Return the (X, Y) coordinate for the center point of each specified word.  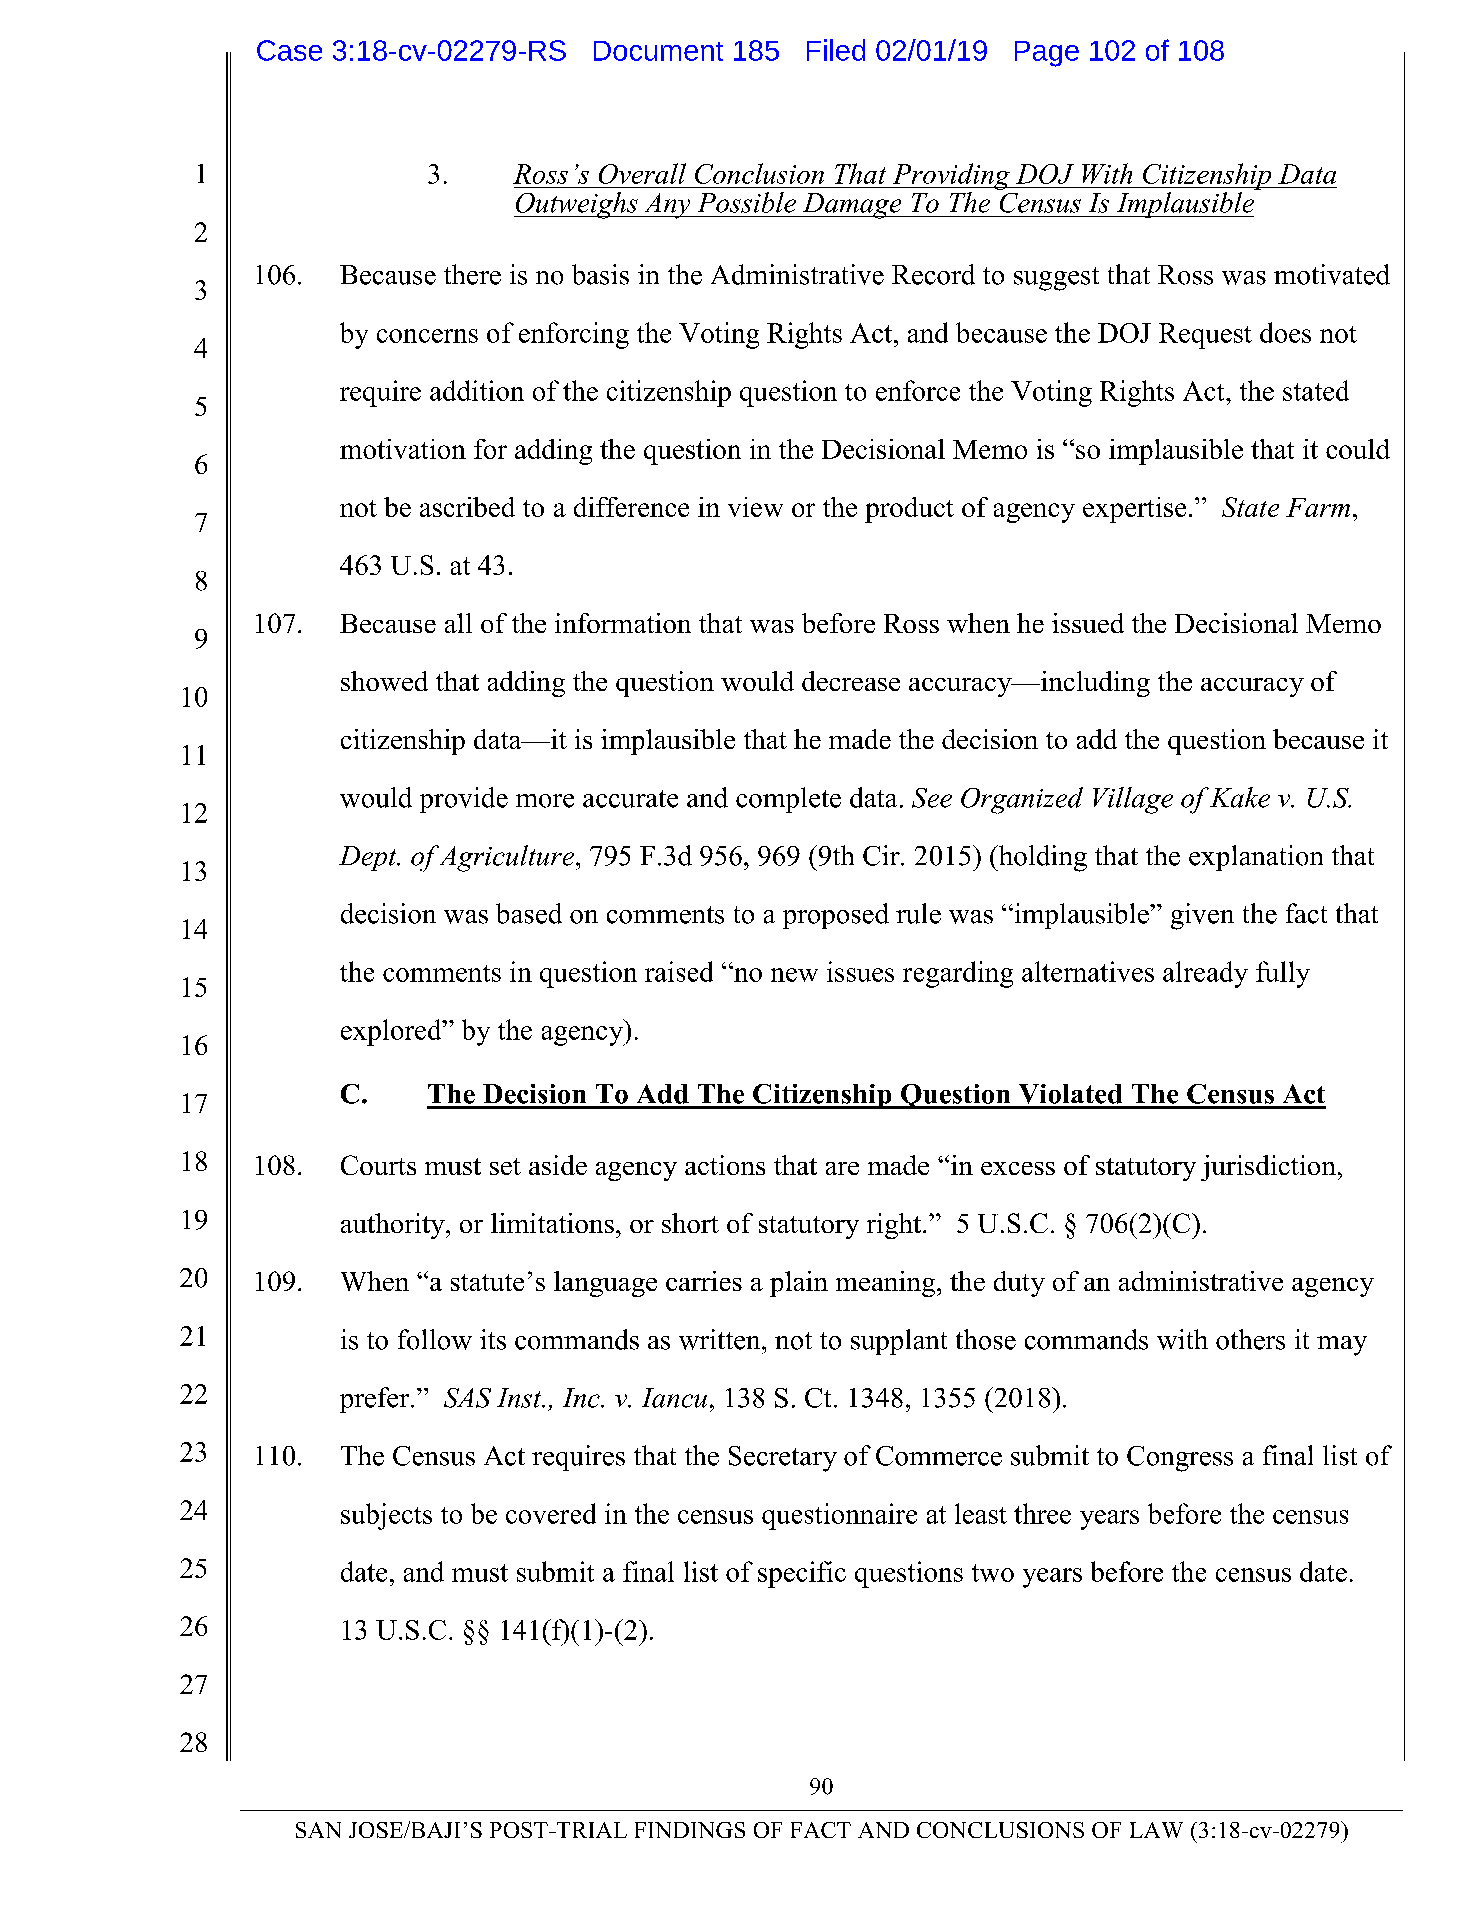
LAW (1156, 1830)
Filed (836, 50)
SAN (318, 1830)
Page (1047, 54)
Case (289, 50)
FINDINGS (690, 1830)
